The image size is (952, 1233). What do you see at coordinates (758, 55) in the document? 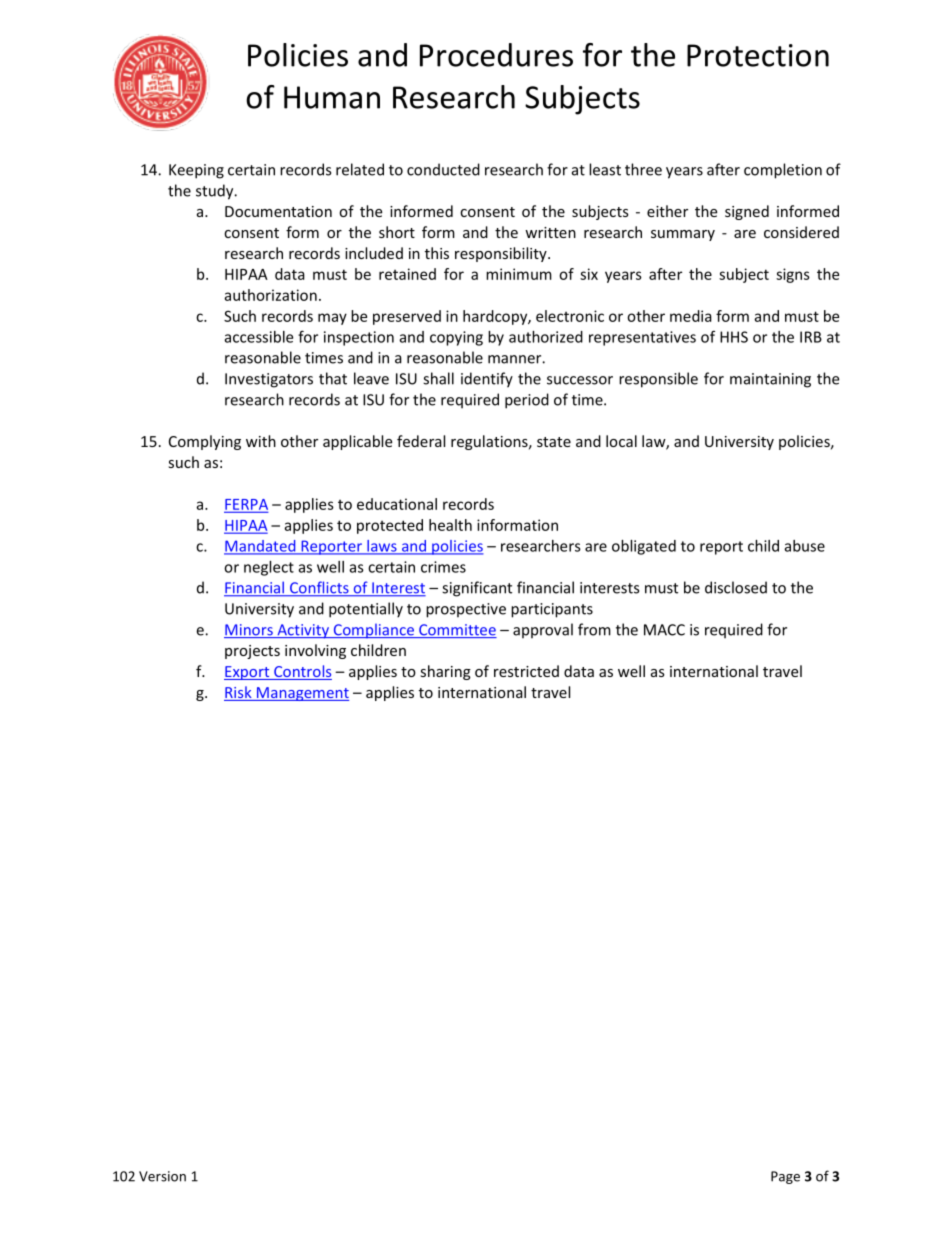
I see `Protection` at bounding box center [758, 55].
